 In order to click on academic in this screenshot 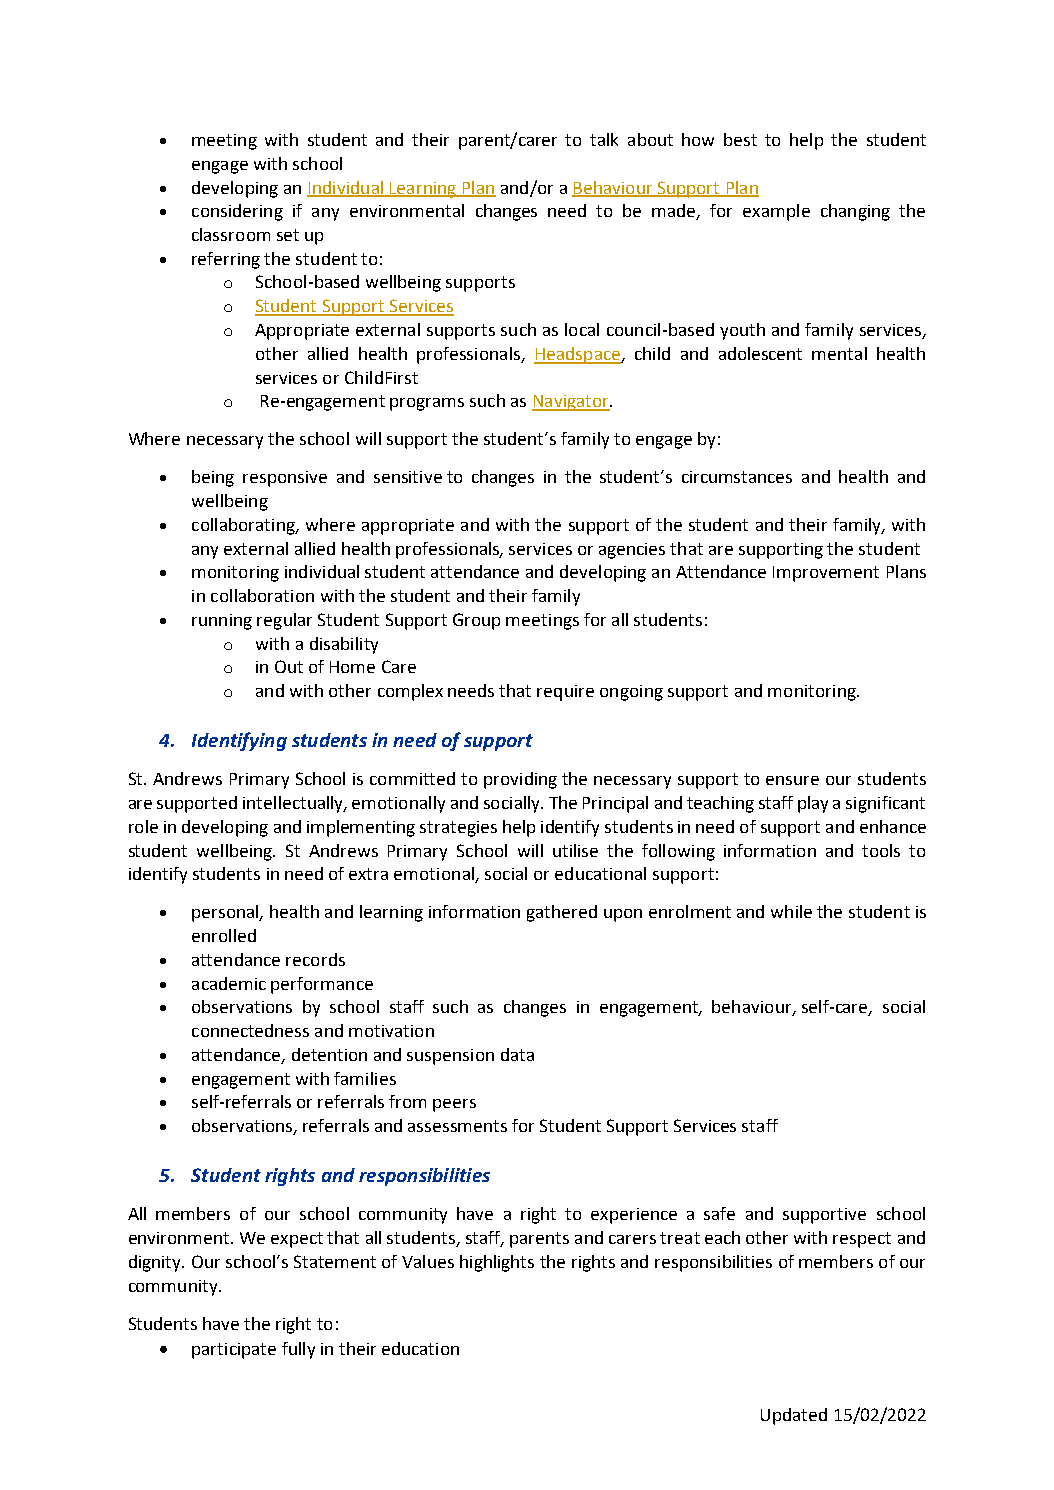, I will do `click(229, 983)`.
